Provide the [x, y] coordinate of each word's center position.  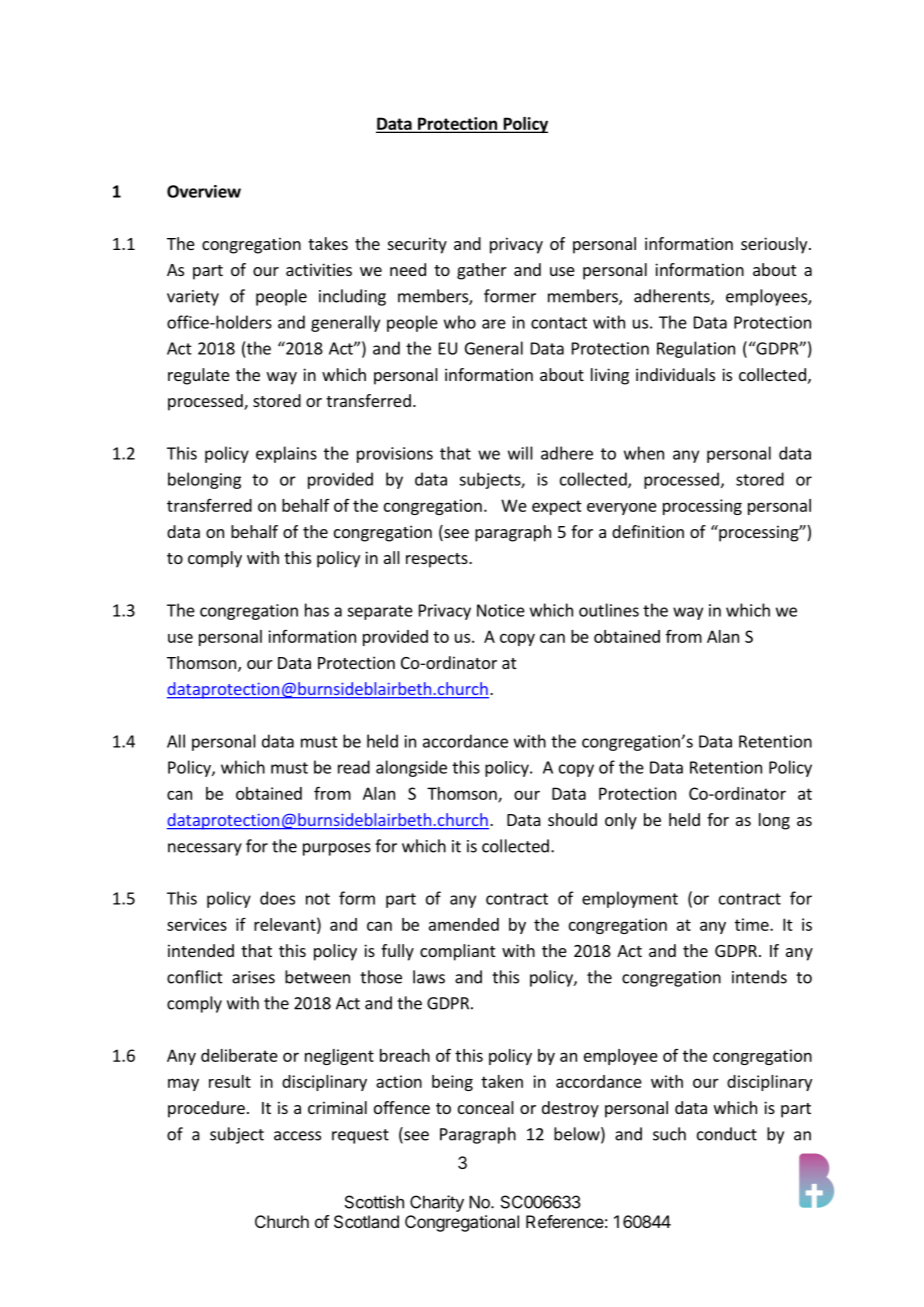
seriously [775, 245]
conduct [727, 1134]
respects [438, 560]
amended [464, 924]
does [277, 898]
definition [648, 531]
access [297, 1136]
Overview [204, 191]
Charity [437, 1203]
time [753, 924]
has [317, 610]
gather [482, 271]
